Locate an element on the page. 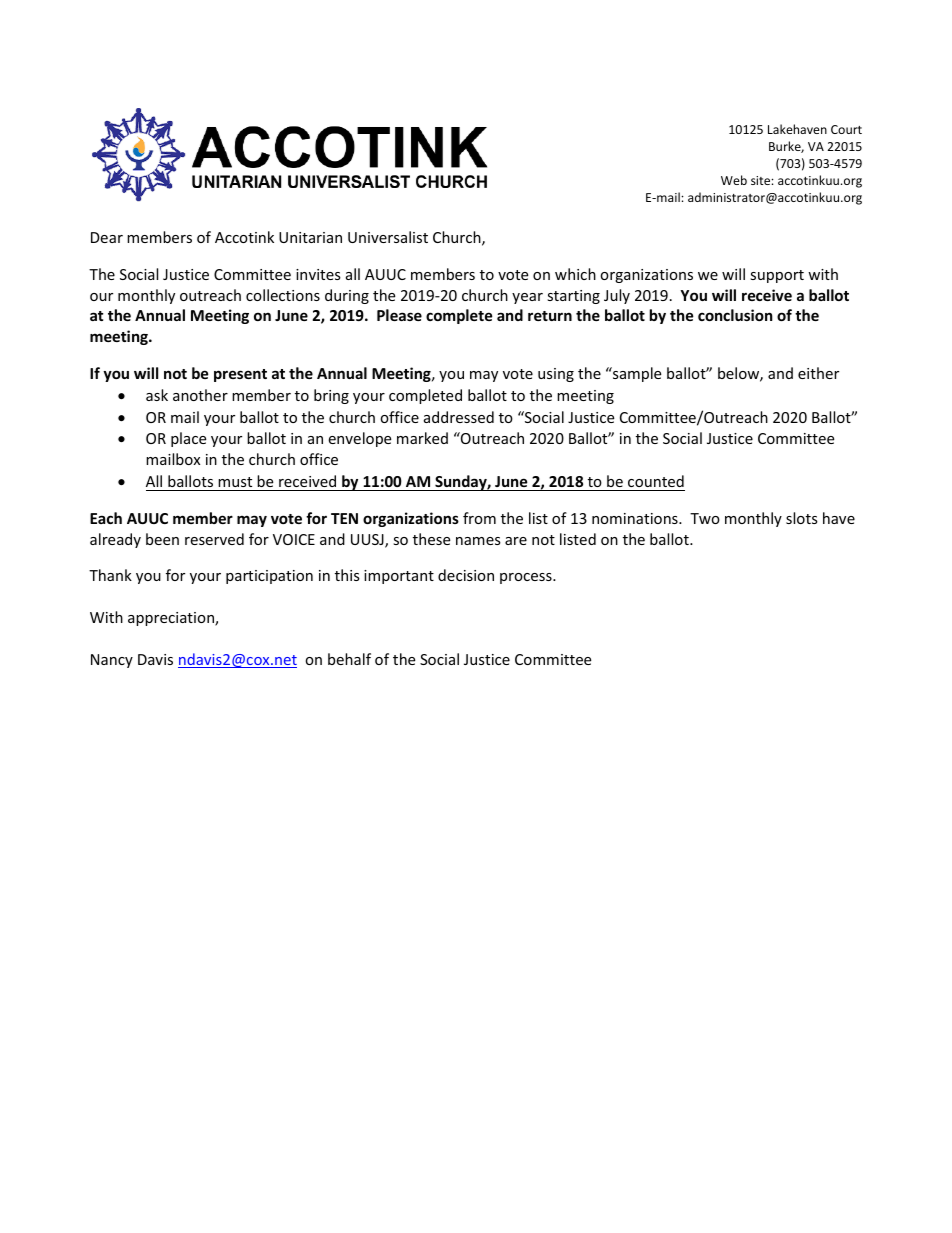  behalf is located at coordinates (349, 659).
